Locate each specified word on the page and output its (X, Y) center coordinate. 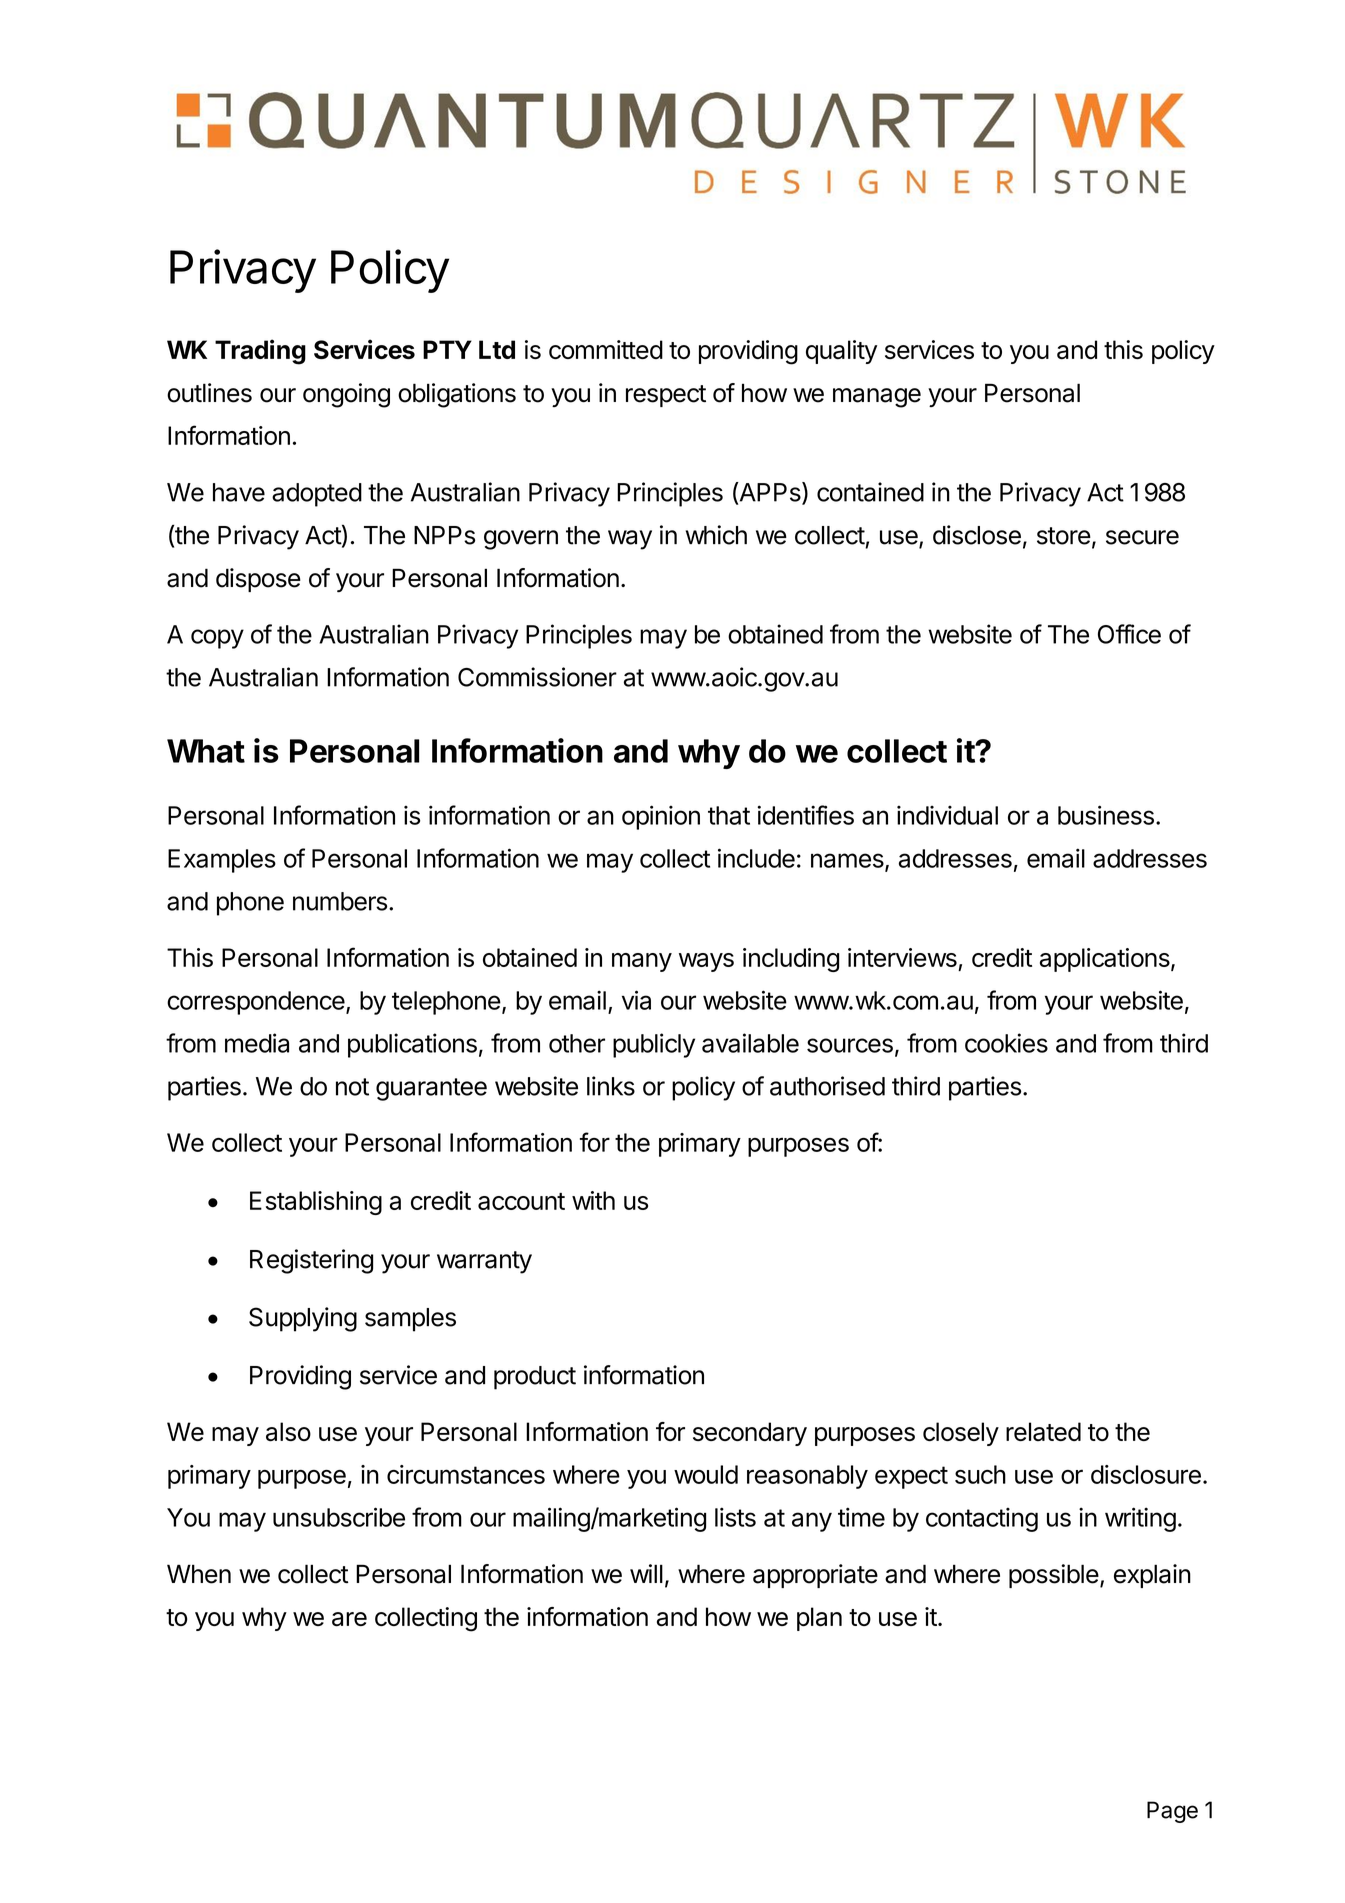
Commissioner (537, 677)
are (349, 1619)
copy (217, 639)
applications (1106, 960)
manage (877, 398)
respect (666, 396)
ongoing (346, 395)
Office (1129, 634)
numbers (340, 901)
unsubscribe (339, 1517)
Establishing (316, 1203)
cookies (1006, 1043)
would (706, 1474)
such (980, 1474)
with (593, 1200)
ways (706, 962)
